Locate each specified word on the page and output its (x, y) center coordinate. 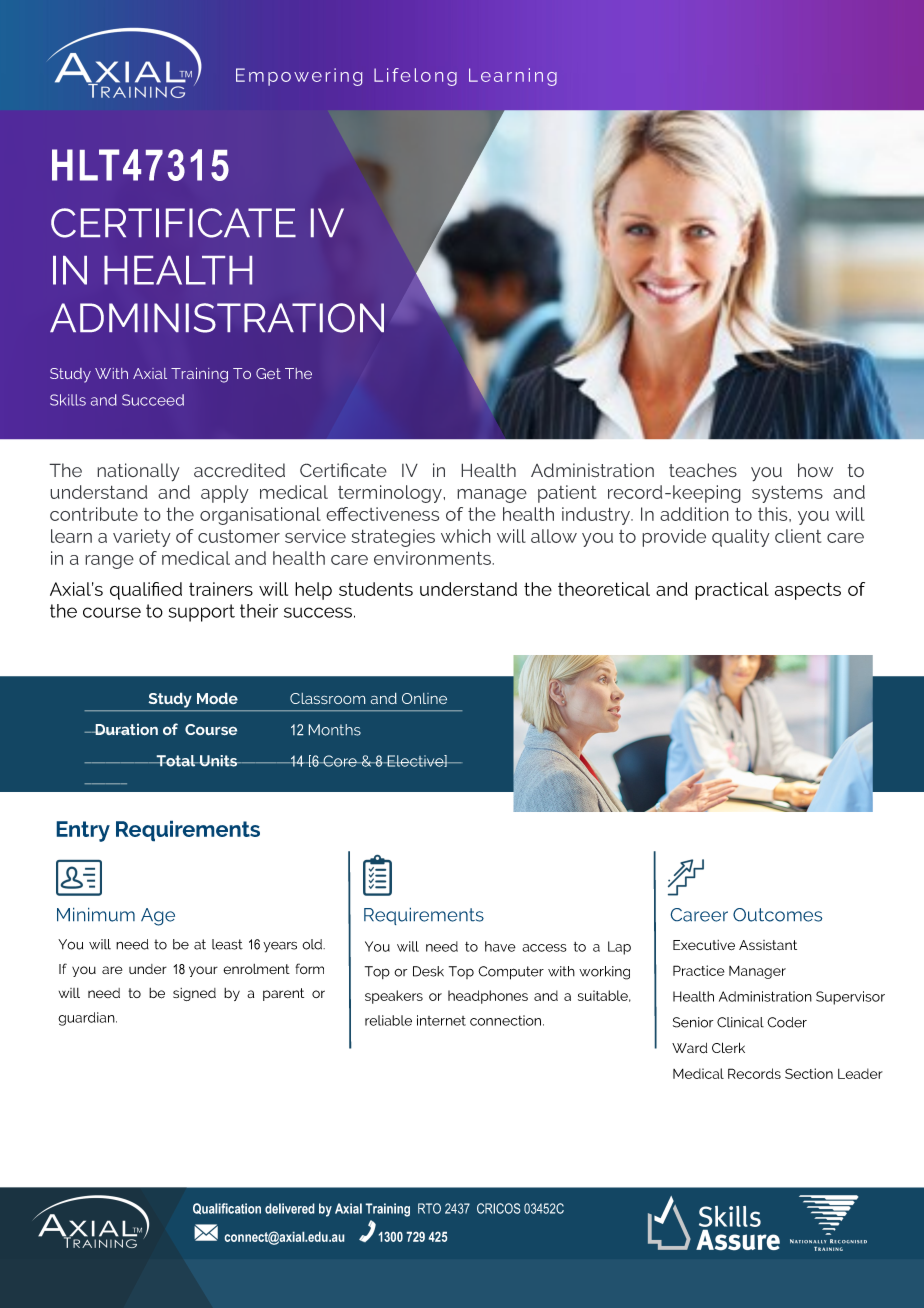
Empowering (299, 77)
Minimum (96, 914)
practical (732, 591)
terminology (391, 494)
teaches (703, 470)
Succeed (153, 400)
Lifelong (415, 77)
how (815, 470)
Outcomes (778, 915)
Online (424, 698)
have (500, 946)
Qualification (227, 1209)
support (202, 613)
